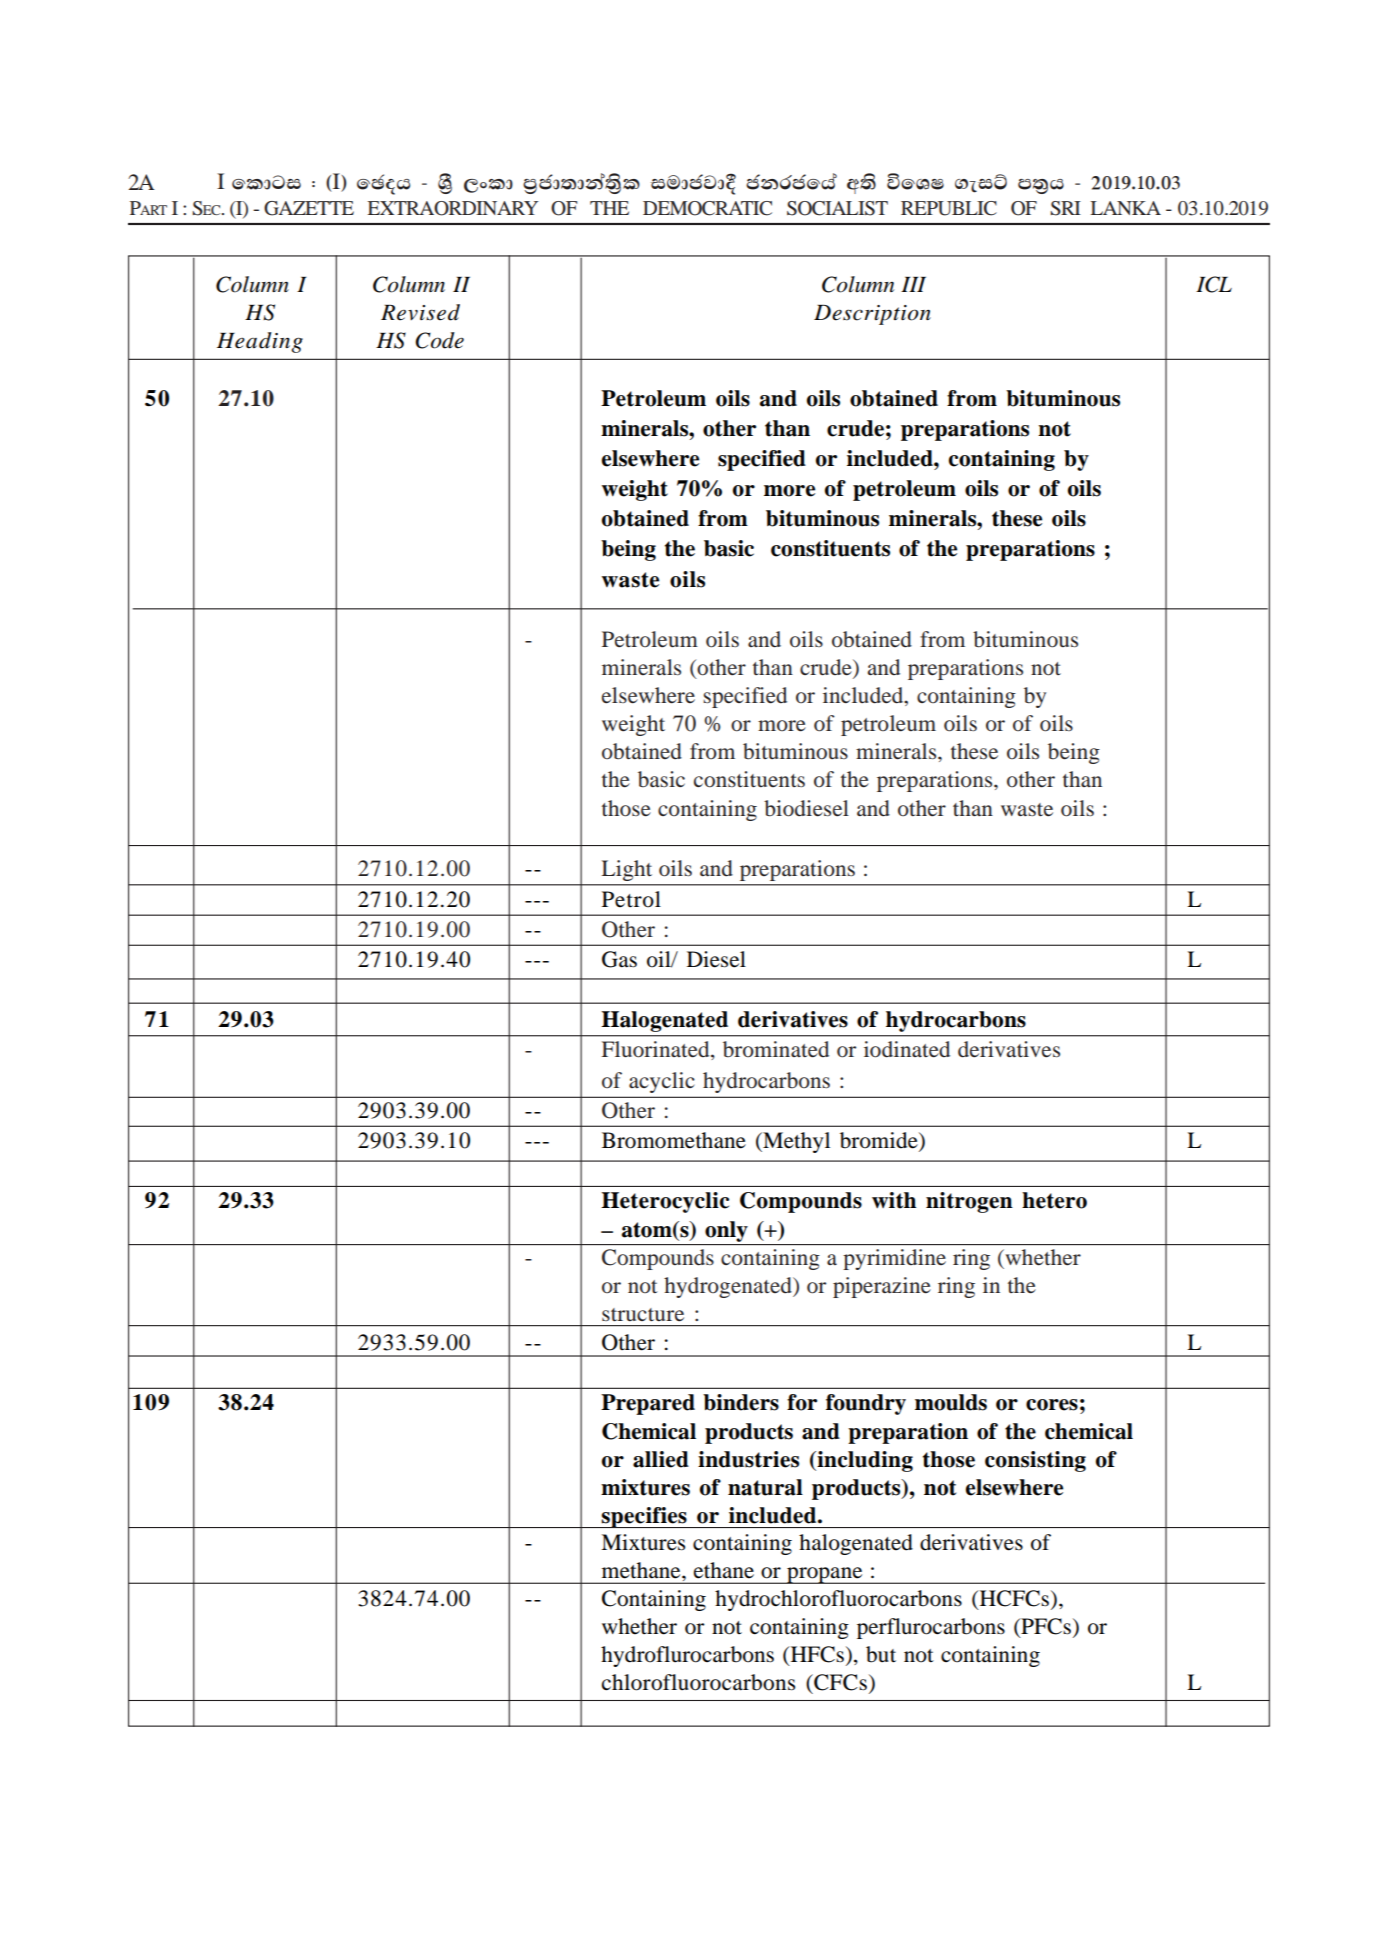  Describe the element at coordinates (707, 208) in the screenshot. I see `DEMOCRATIC` at that location.
